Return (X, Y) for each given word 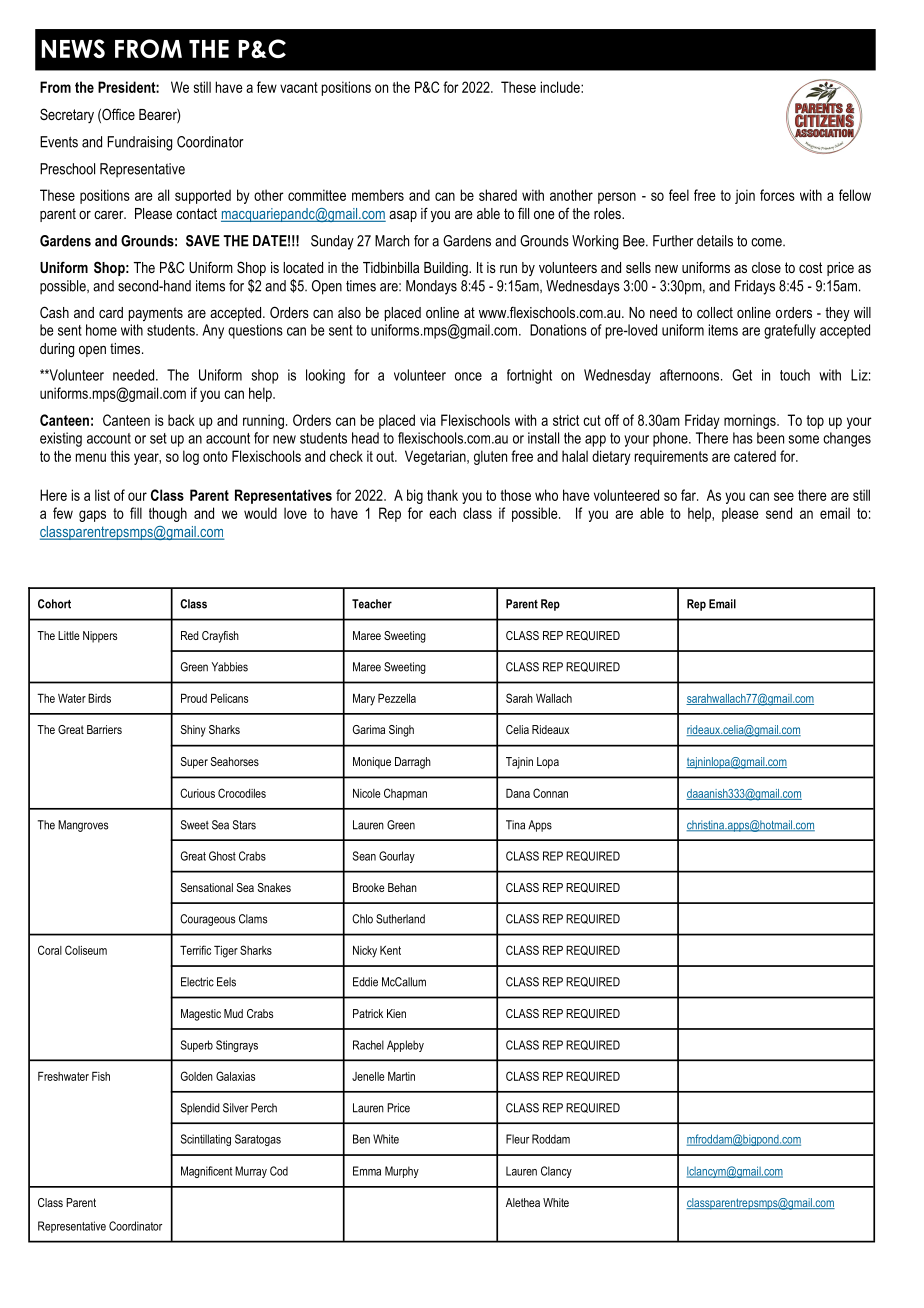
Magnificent (206, 1172)
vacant (299, 87)
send (779, 513)
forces (777, 195)
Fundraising (140, 143)
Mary (364, 699)
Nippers (100, 637)
